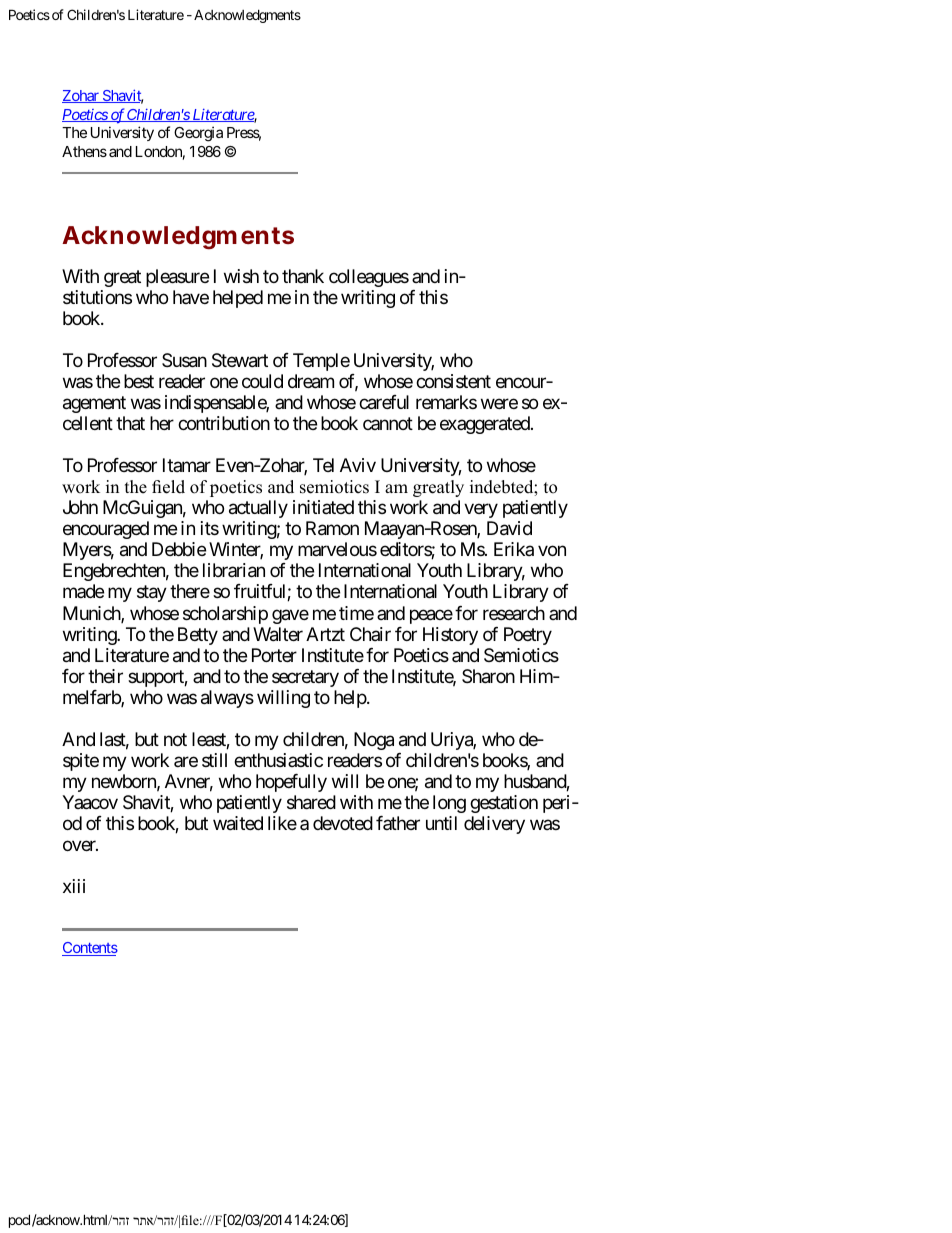 This document has width=952, height=1233. I want to click on devoted, so click(343, 823).
